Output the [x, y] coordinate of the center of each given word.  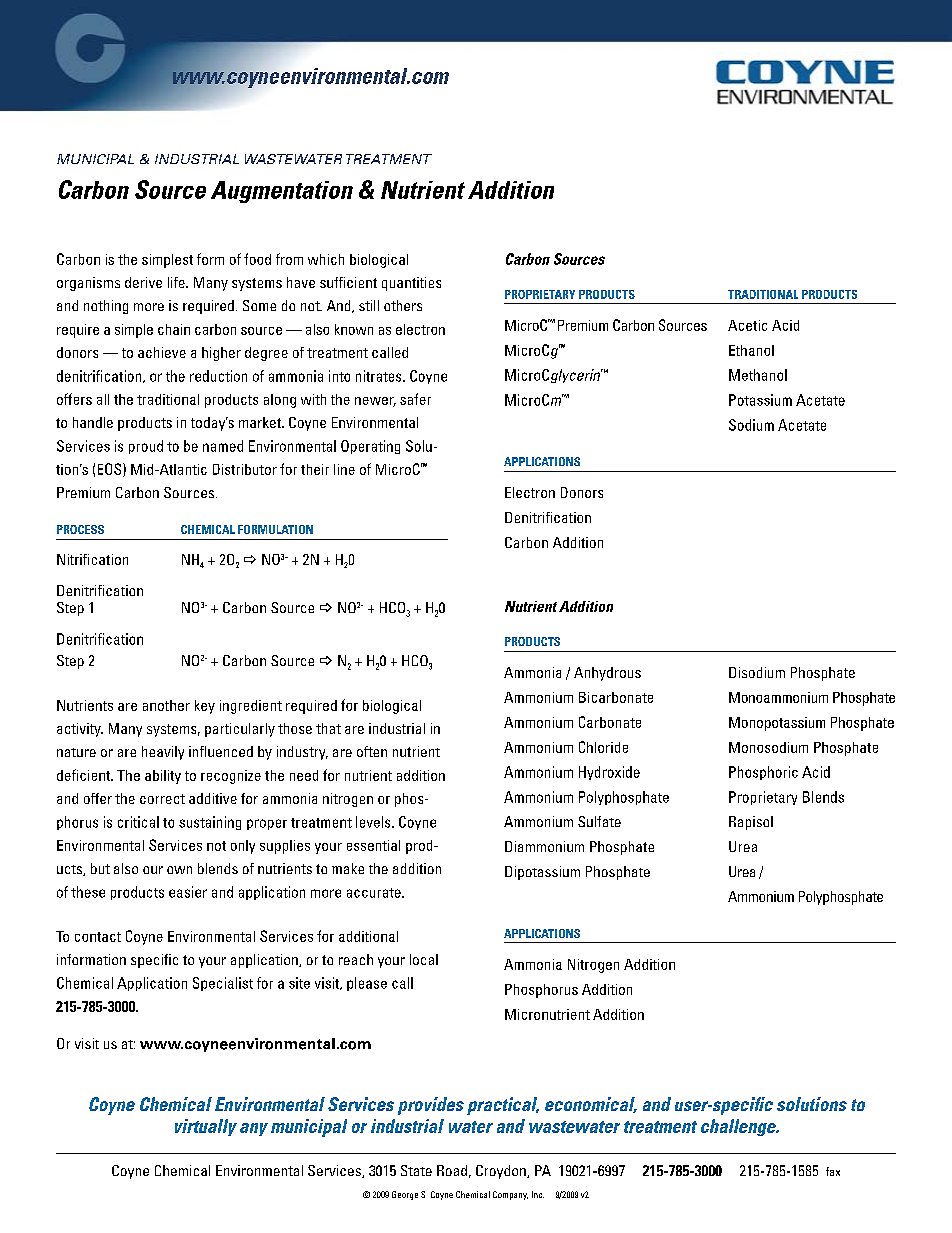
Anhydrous [607, 674]
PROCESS [80, 529]
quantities [411, 284]
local [424, 959]
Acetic [747, 325]
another [166, 705]
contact [98, 937]
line [344, 469]
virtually [206, 1127]
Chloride [603, 747]
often [372, 751]
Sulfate [599, 821]
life [177, 282]
